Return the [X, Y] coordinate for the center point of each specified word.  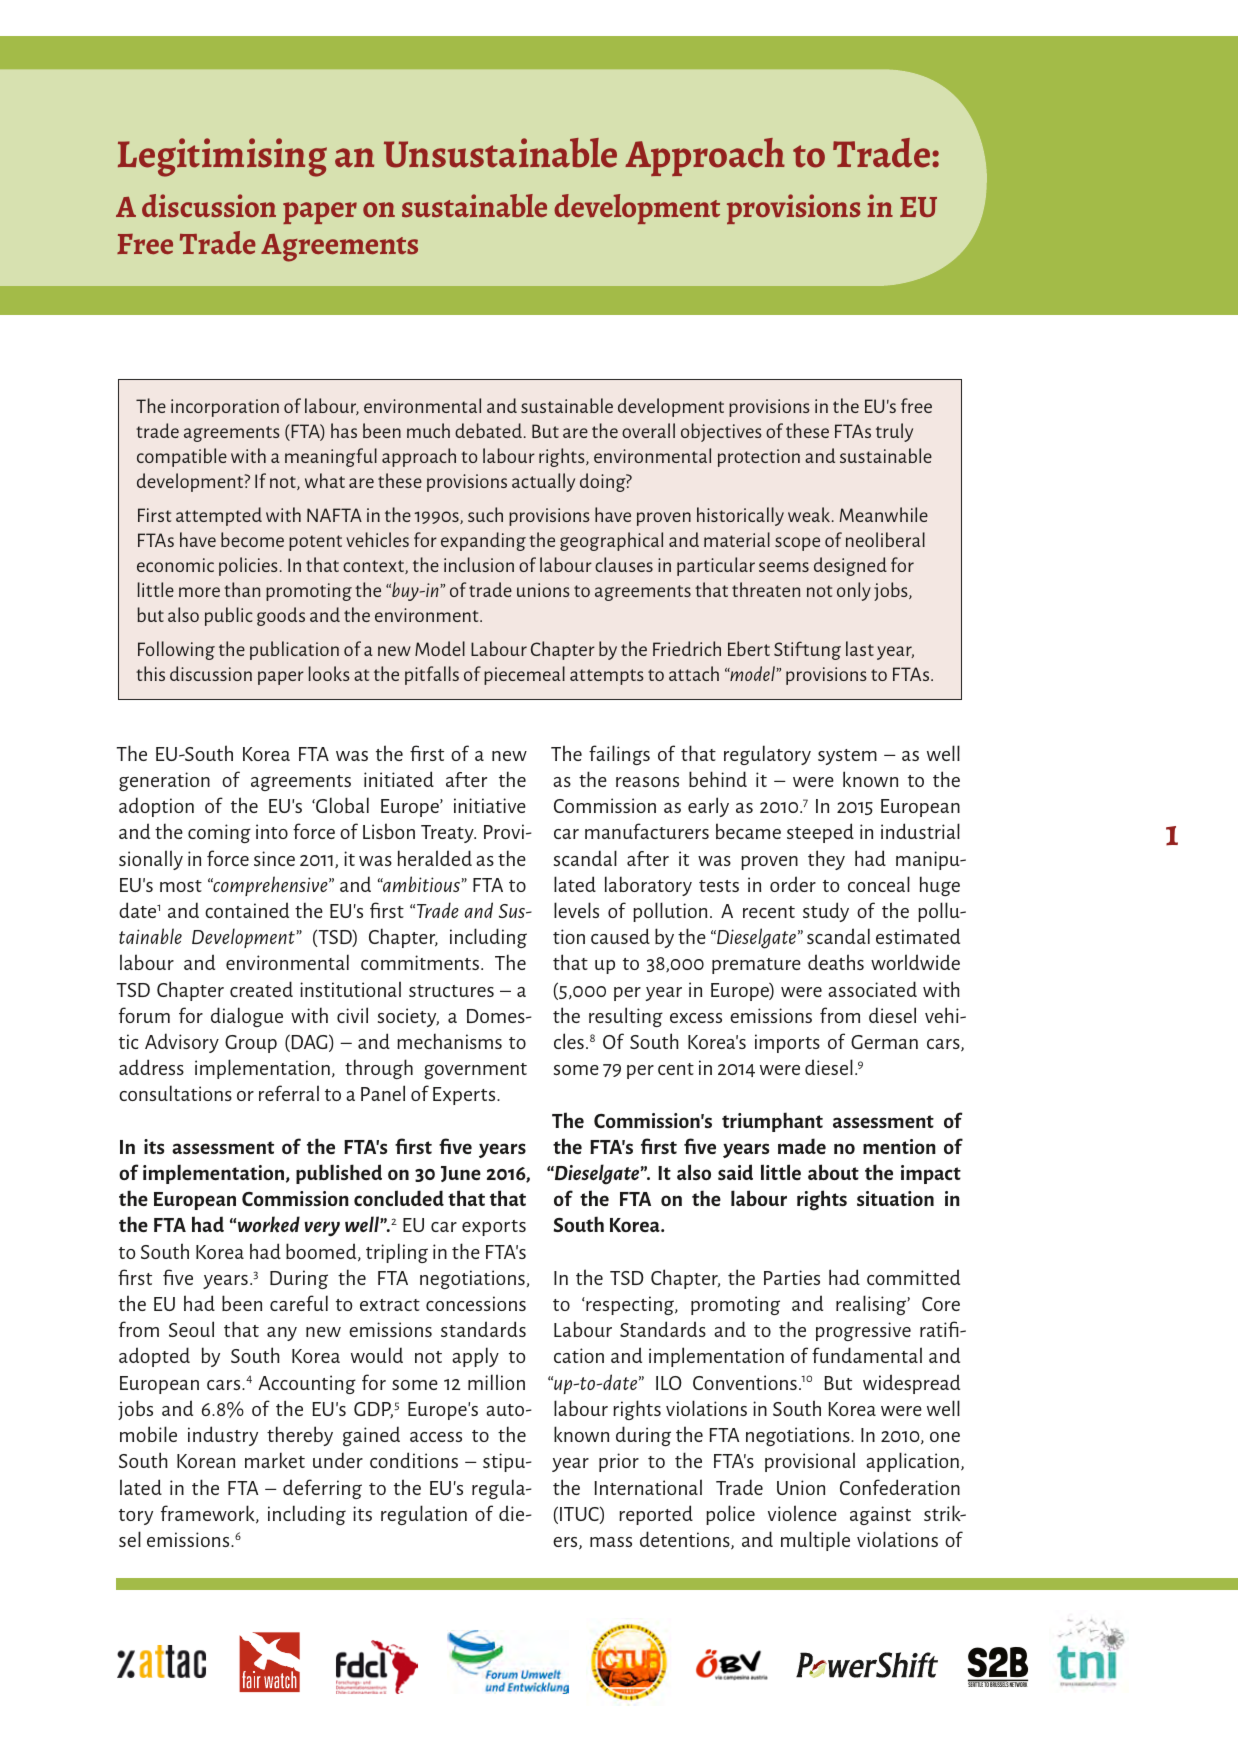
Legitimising [222, 157]
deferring [322, 1489]
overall [648, 430]
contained [247, 910]
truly [894, 432]
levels [576, 910]
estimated [918, 936]
